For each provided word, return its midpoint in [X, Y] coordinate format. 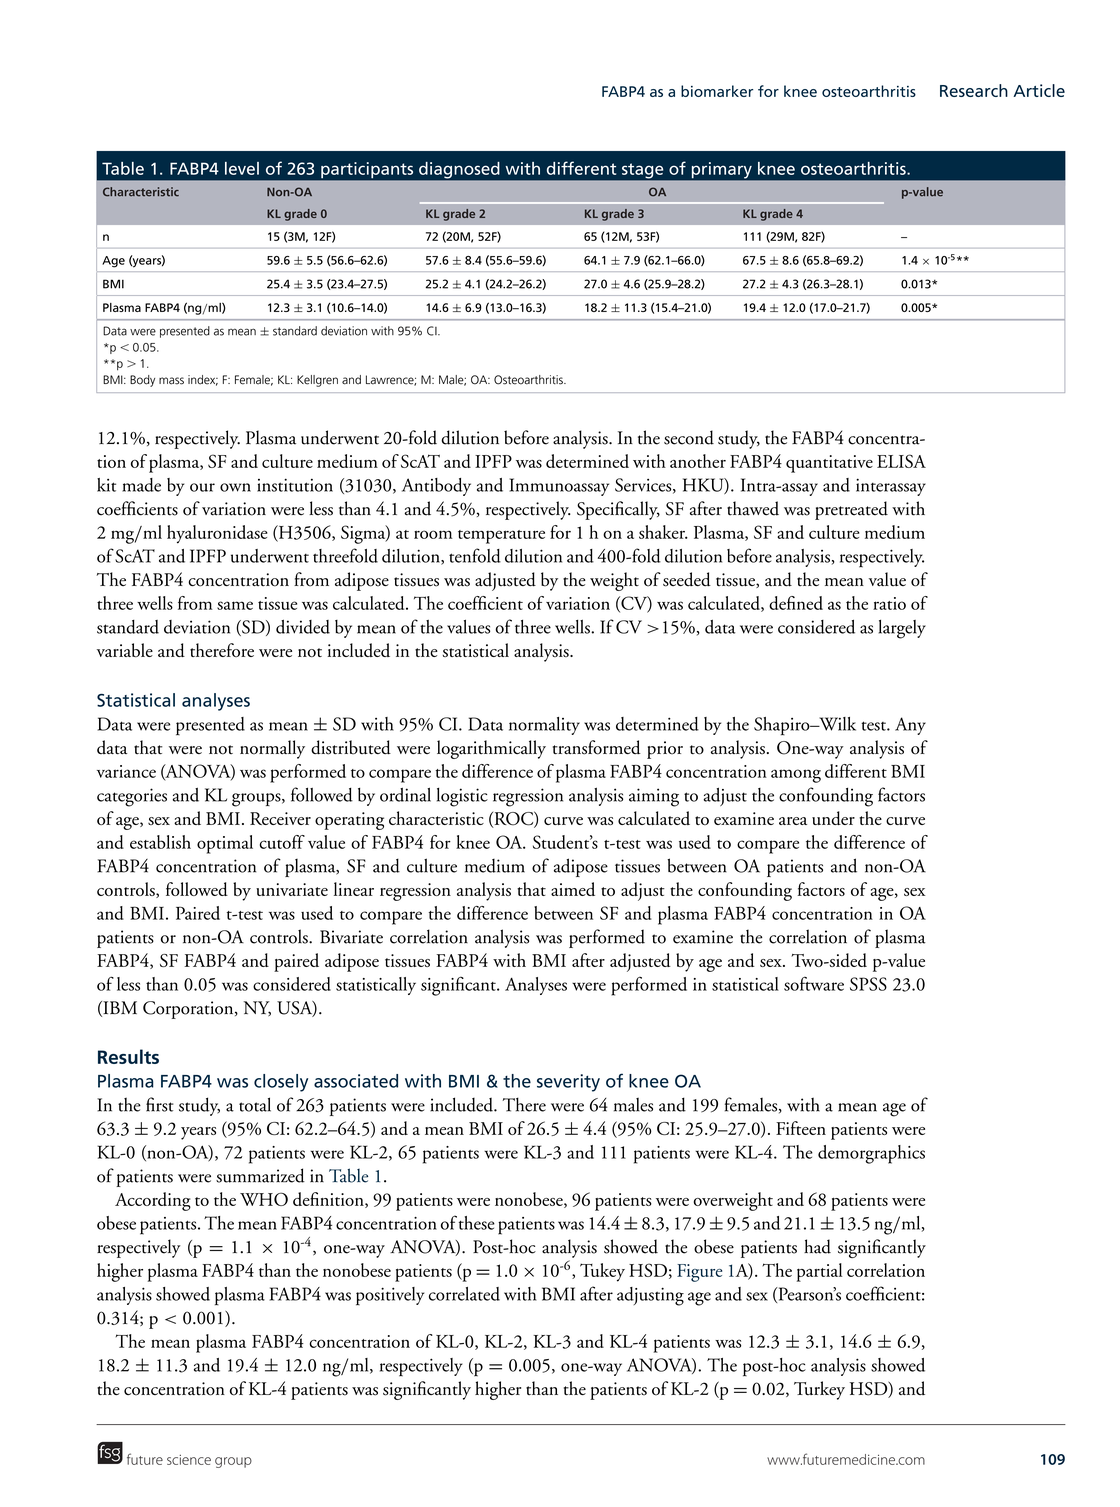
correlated [464, 1294]
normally [272, 749]
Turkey [819, 1390]
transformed [597, 747]
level [242, 168]
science [189, 1460]
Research [974, 90]
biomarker [717, 91]
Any [910, 726]
